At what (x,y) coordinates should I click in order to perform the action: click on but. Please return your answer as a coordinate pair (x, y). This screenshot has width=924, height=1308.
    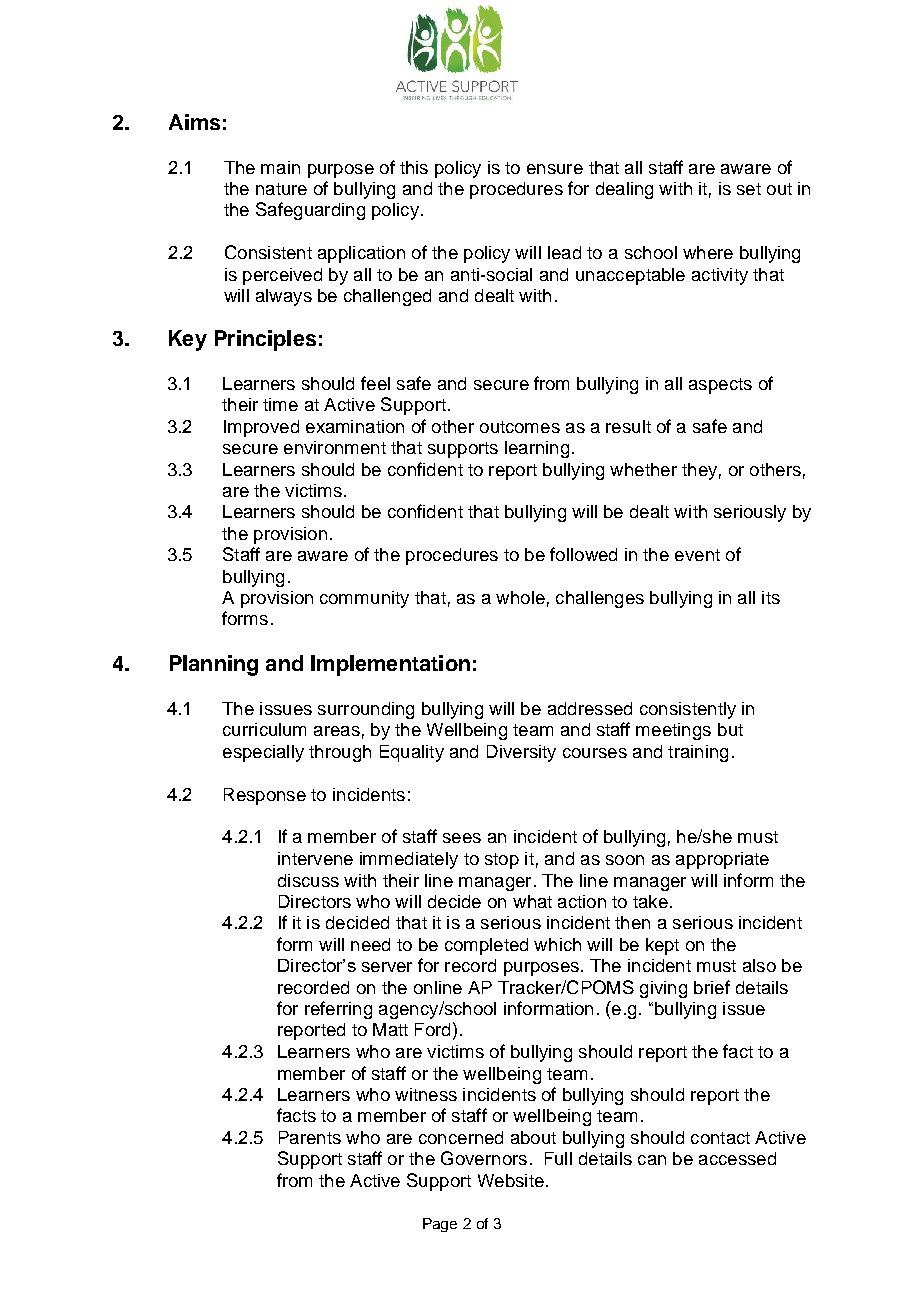
    Looking at the image, I should click on (730, 729).
